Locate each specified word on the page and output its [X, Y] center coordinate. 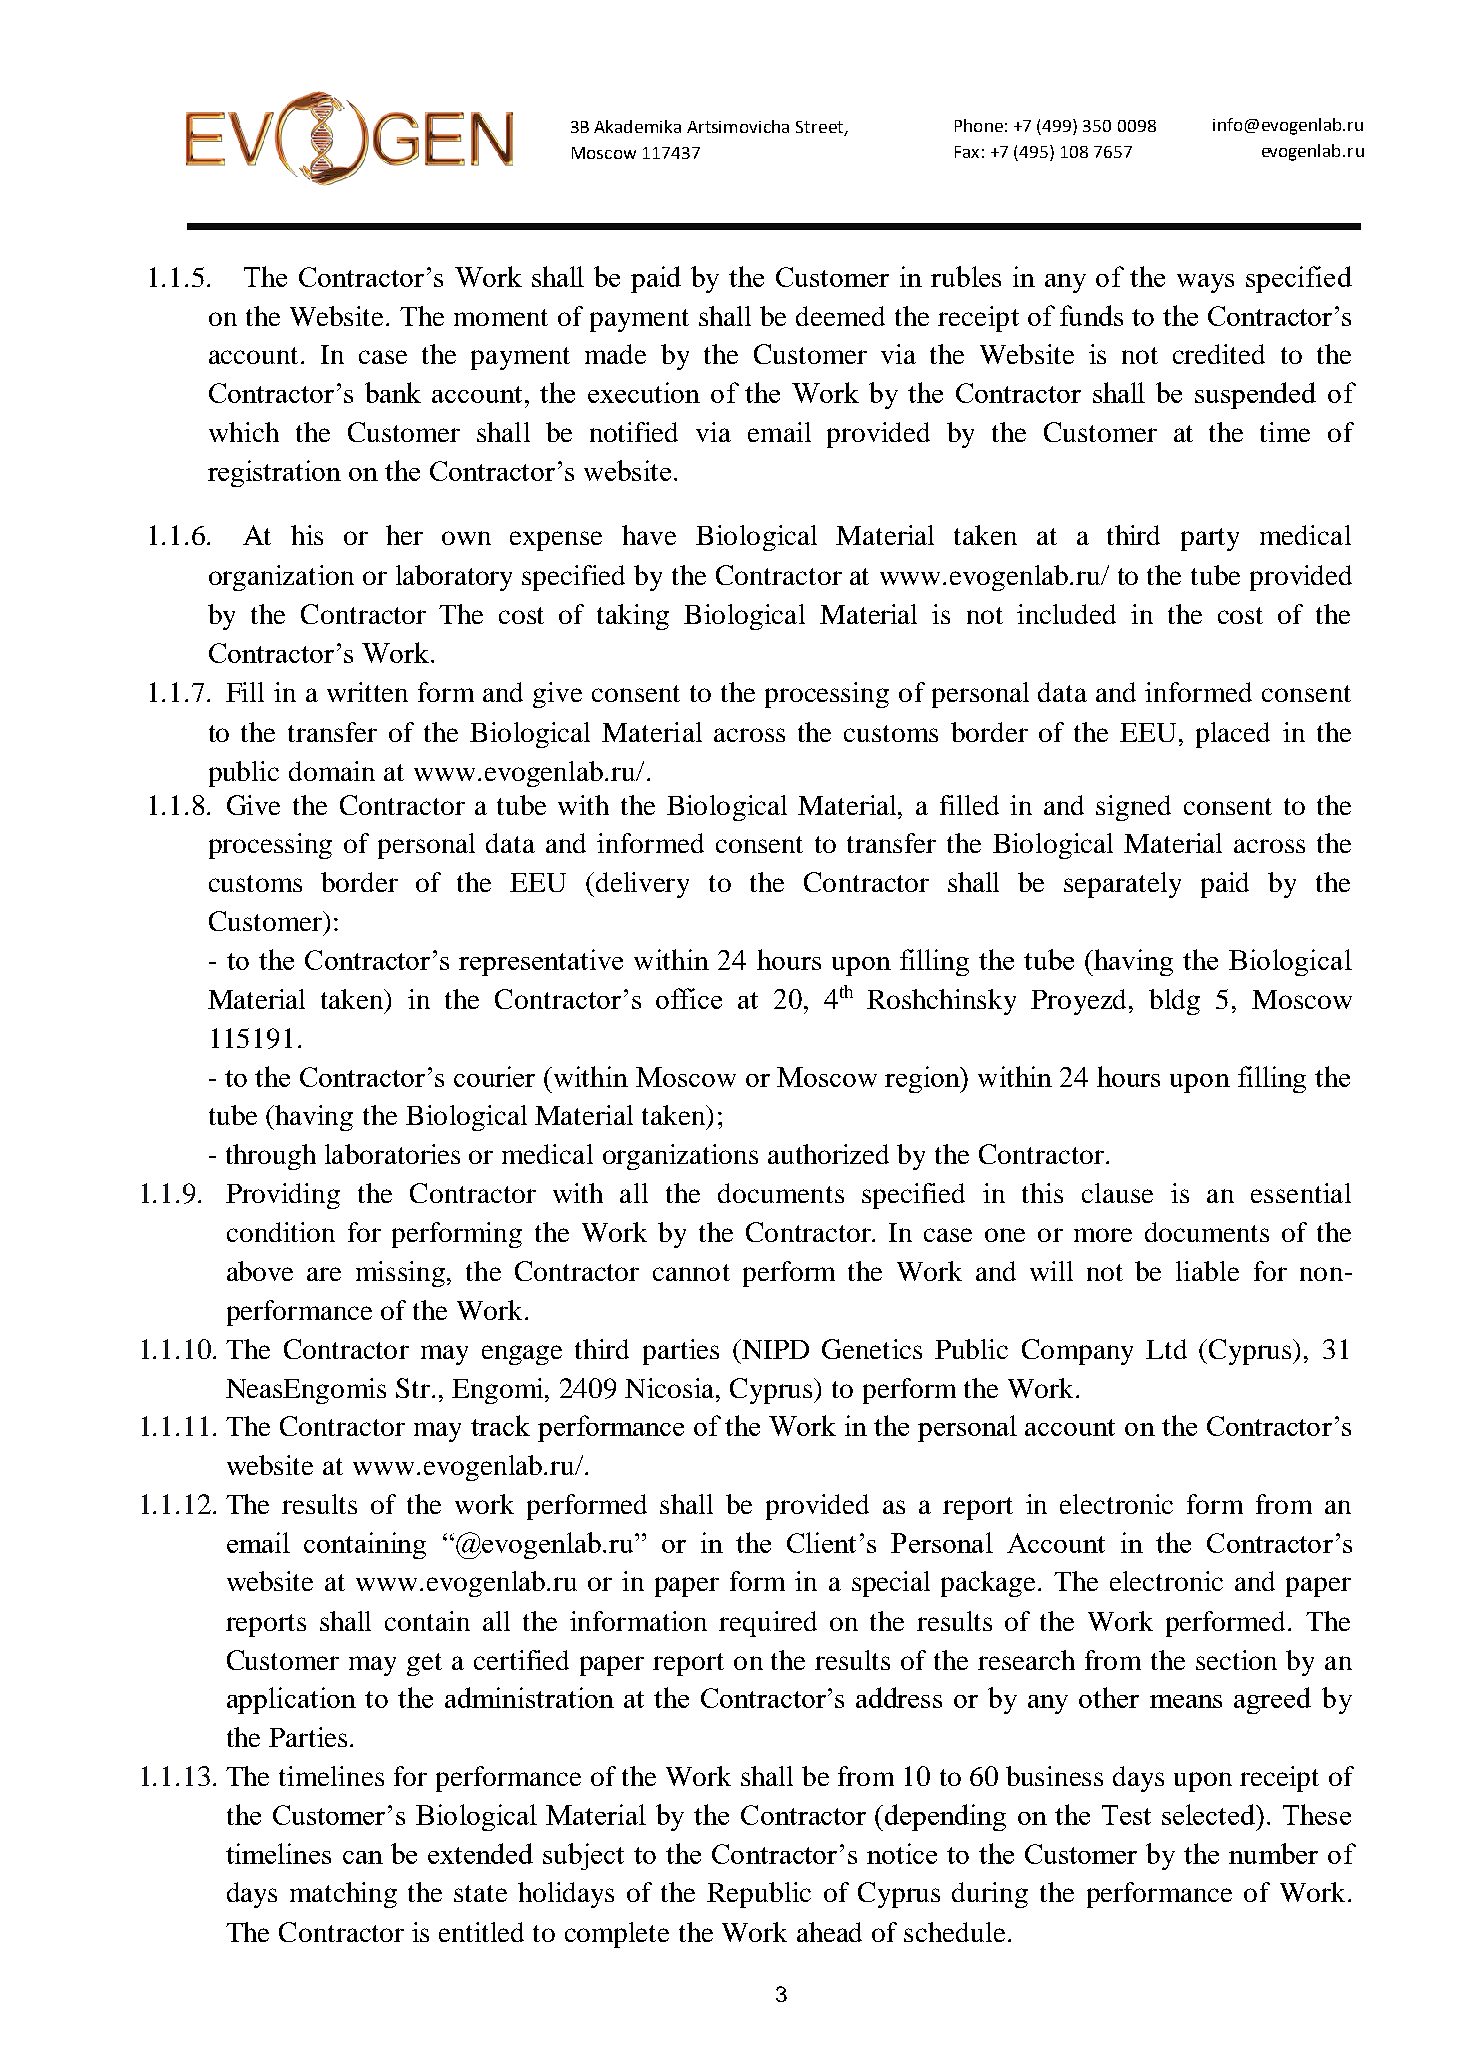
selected [1210, 1814]
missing [402, 1274]
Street [821, 128]
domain [332, 771]
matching [343, 1895]
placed [1233, 735]
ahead [829, 1932]
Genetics [872, 1349]
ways [1205, 283]
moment [501, 317]
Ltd [1166, 1349]
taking [633, 617]
